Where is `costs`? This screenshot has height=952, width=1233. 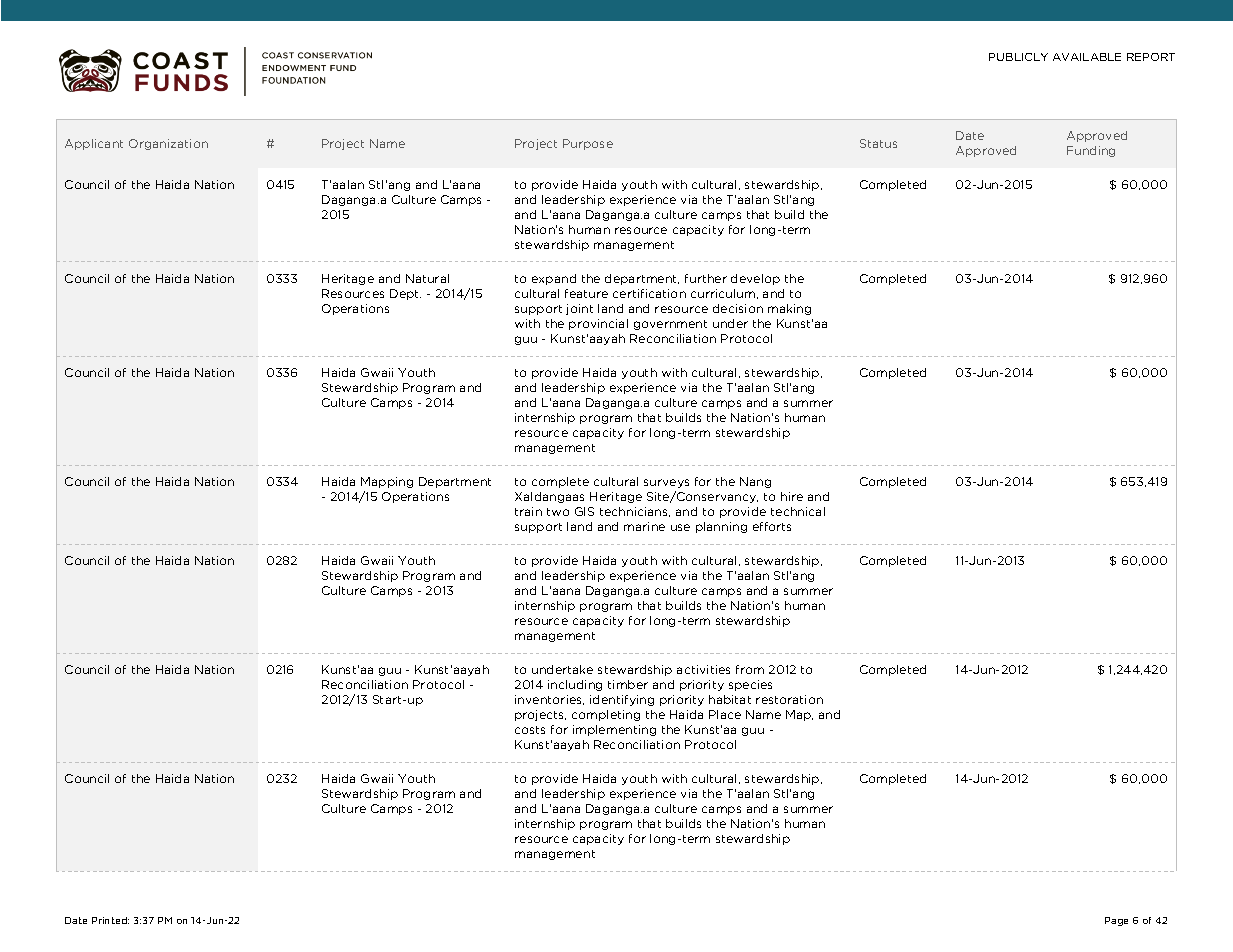
costs is located at coordinates (530, 730).
